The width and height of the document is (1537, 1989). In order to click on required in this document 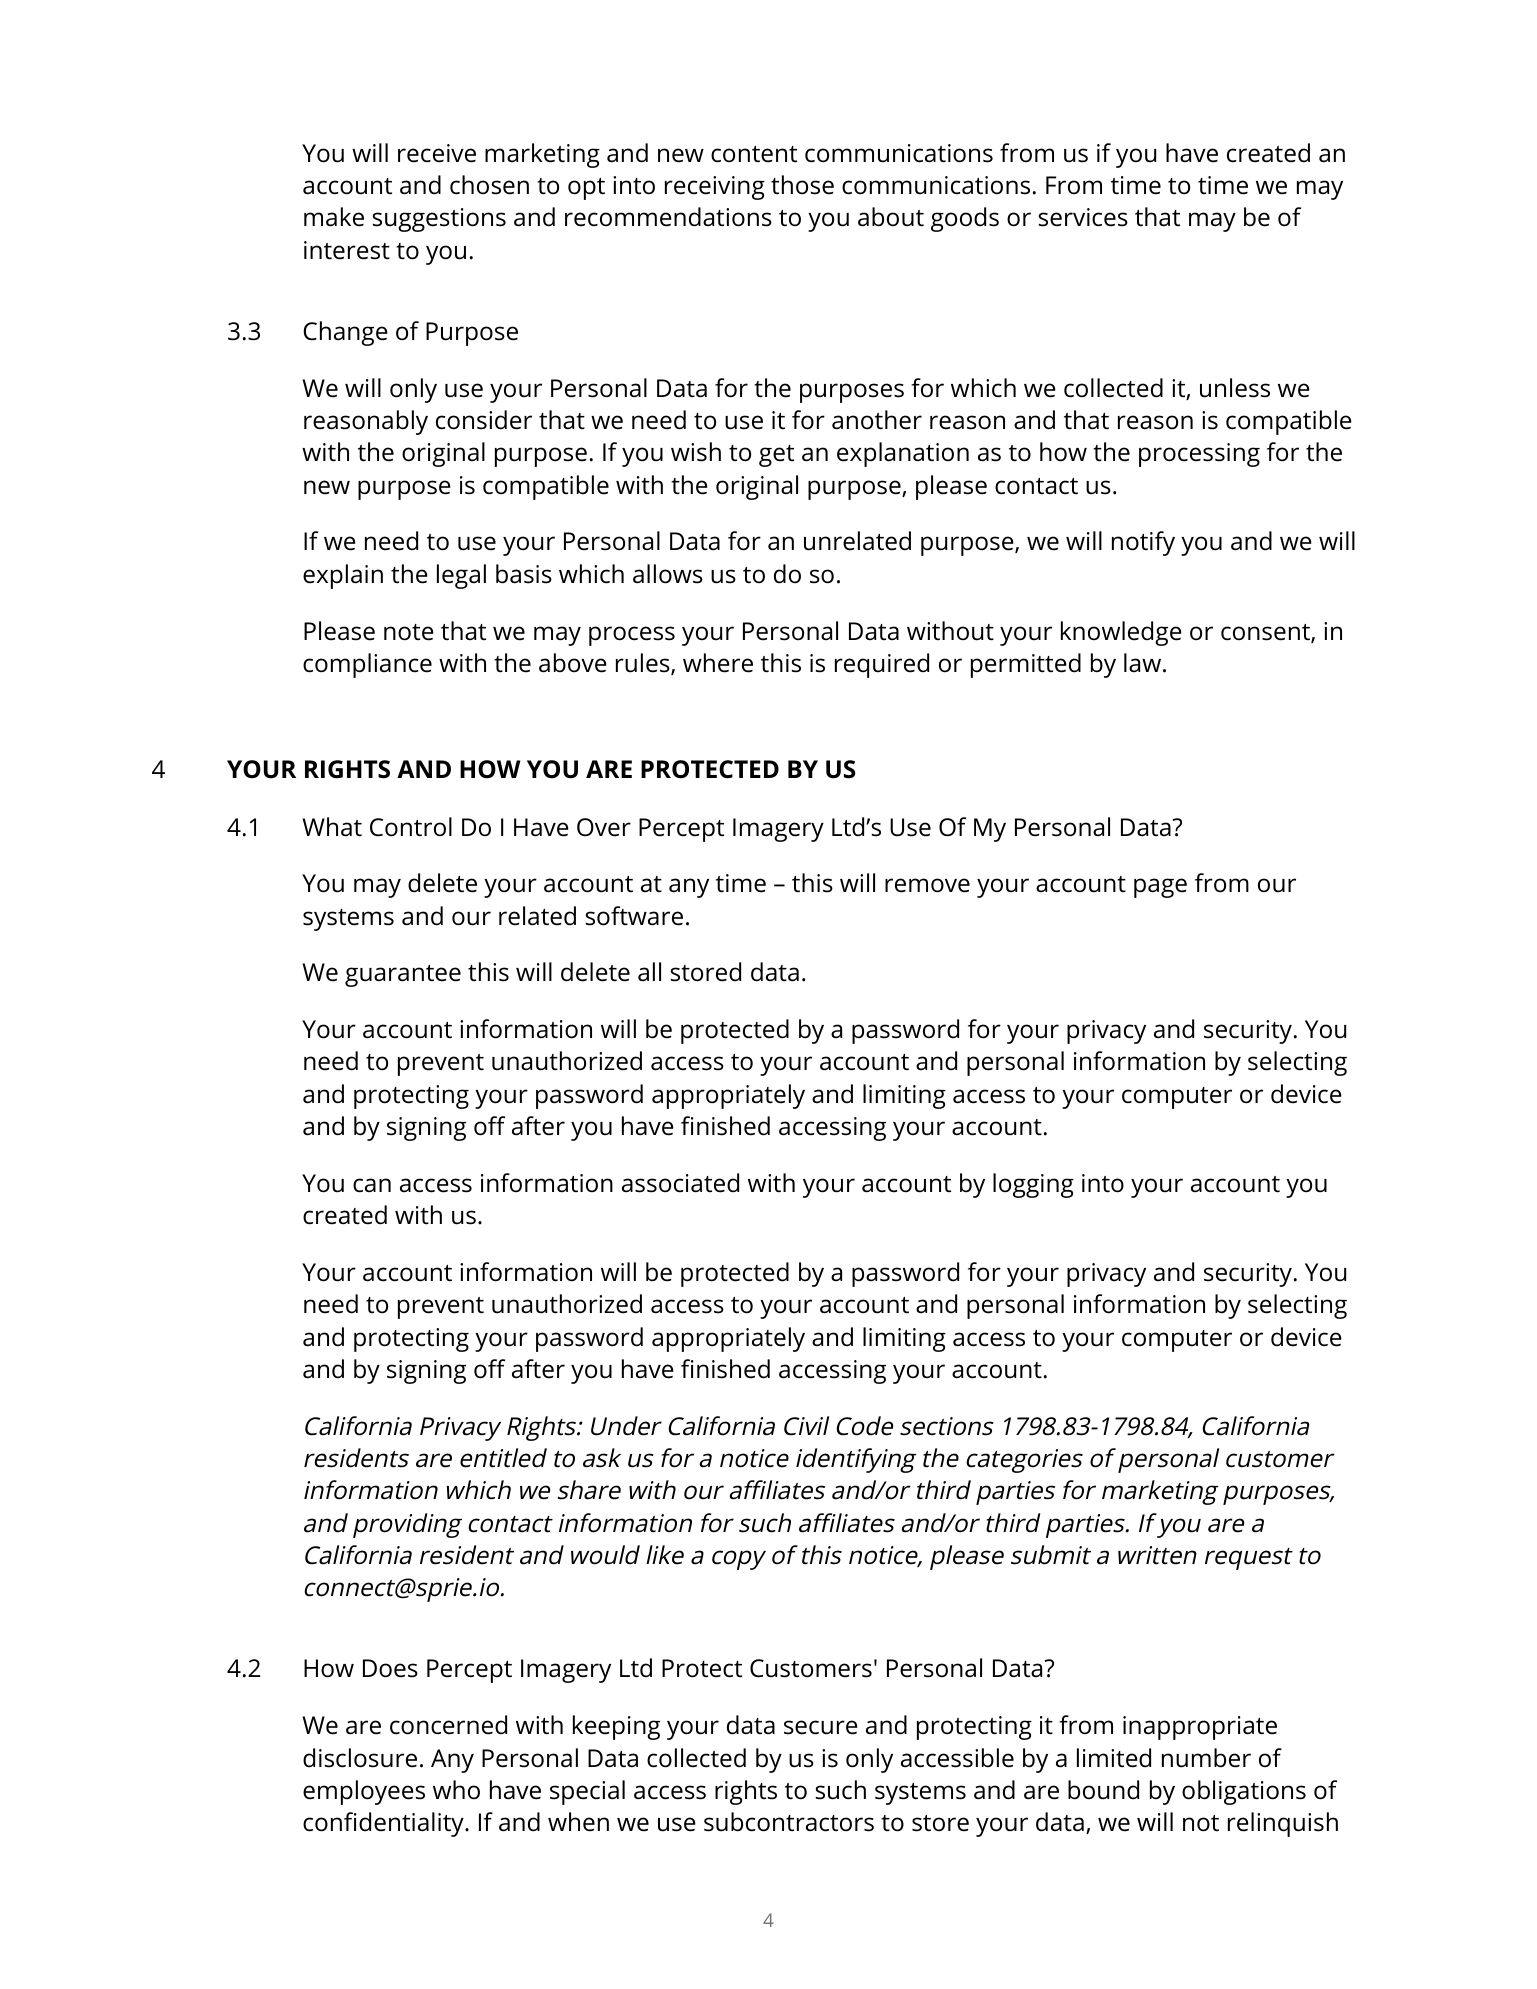, I will do `click(882, 665)`.
